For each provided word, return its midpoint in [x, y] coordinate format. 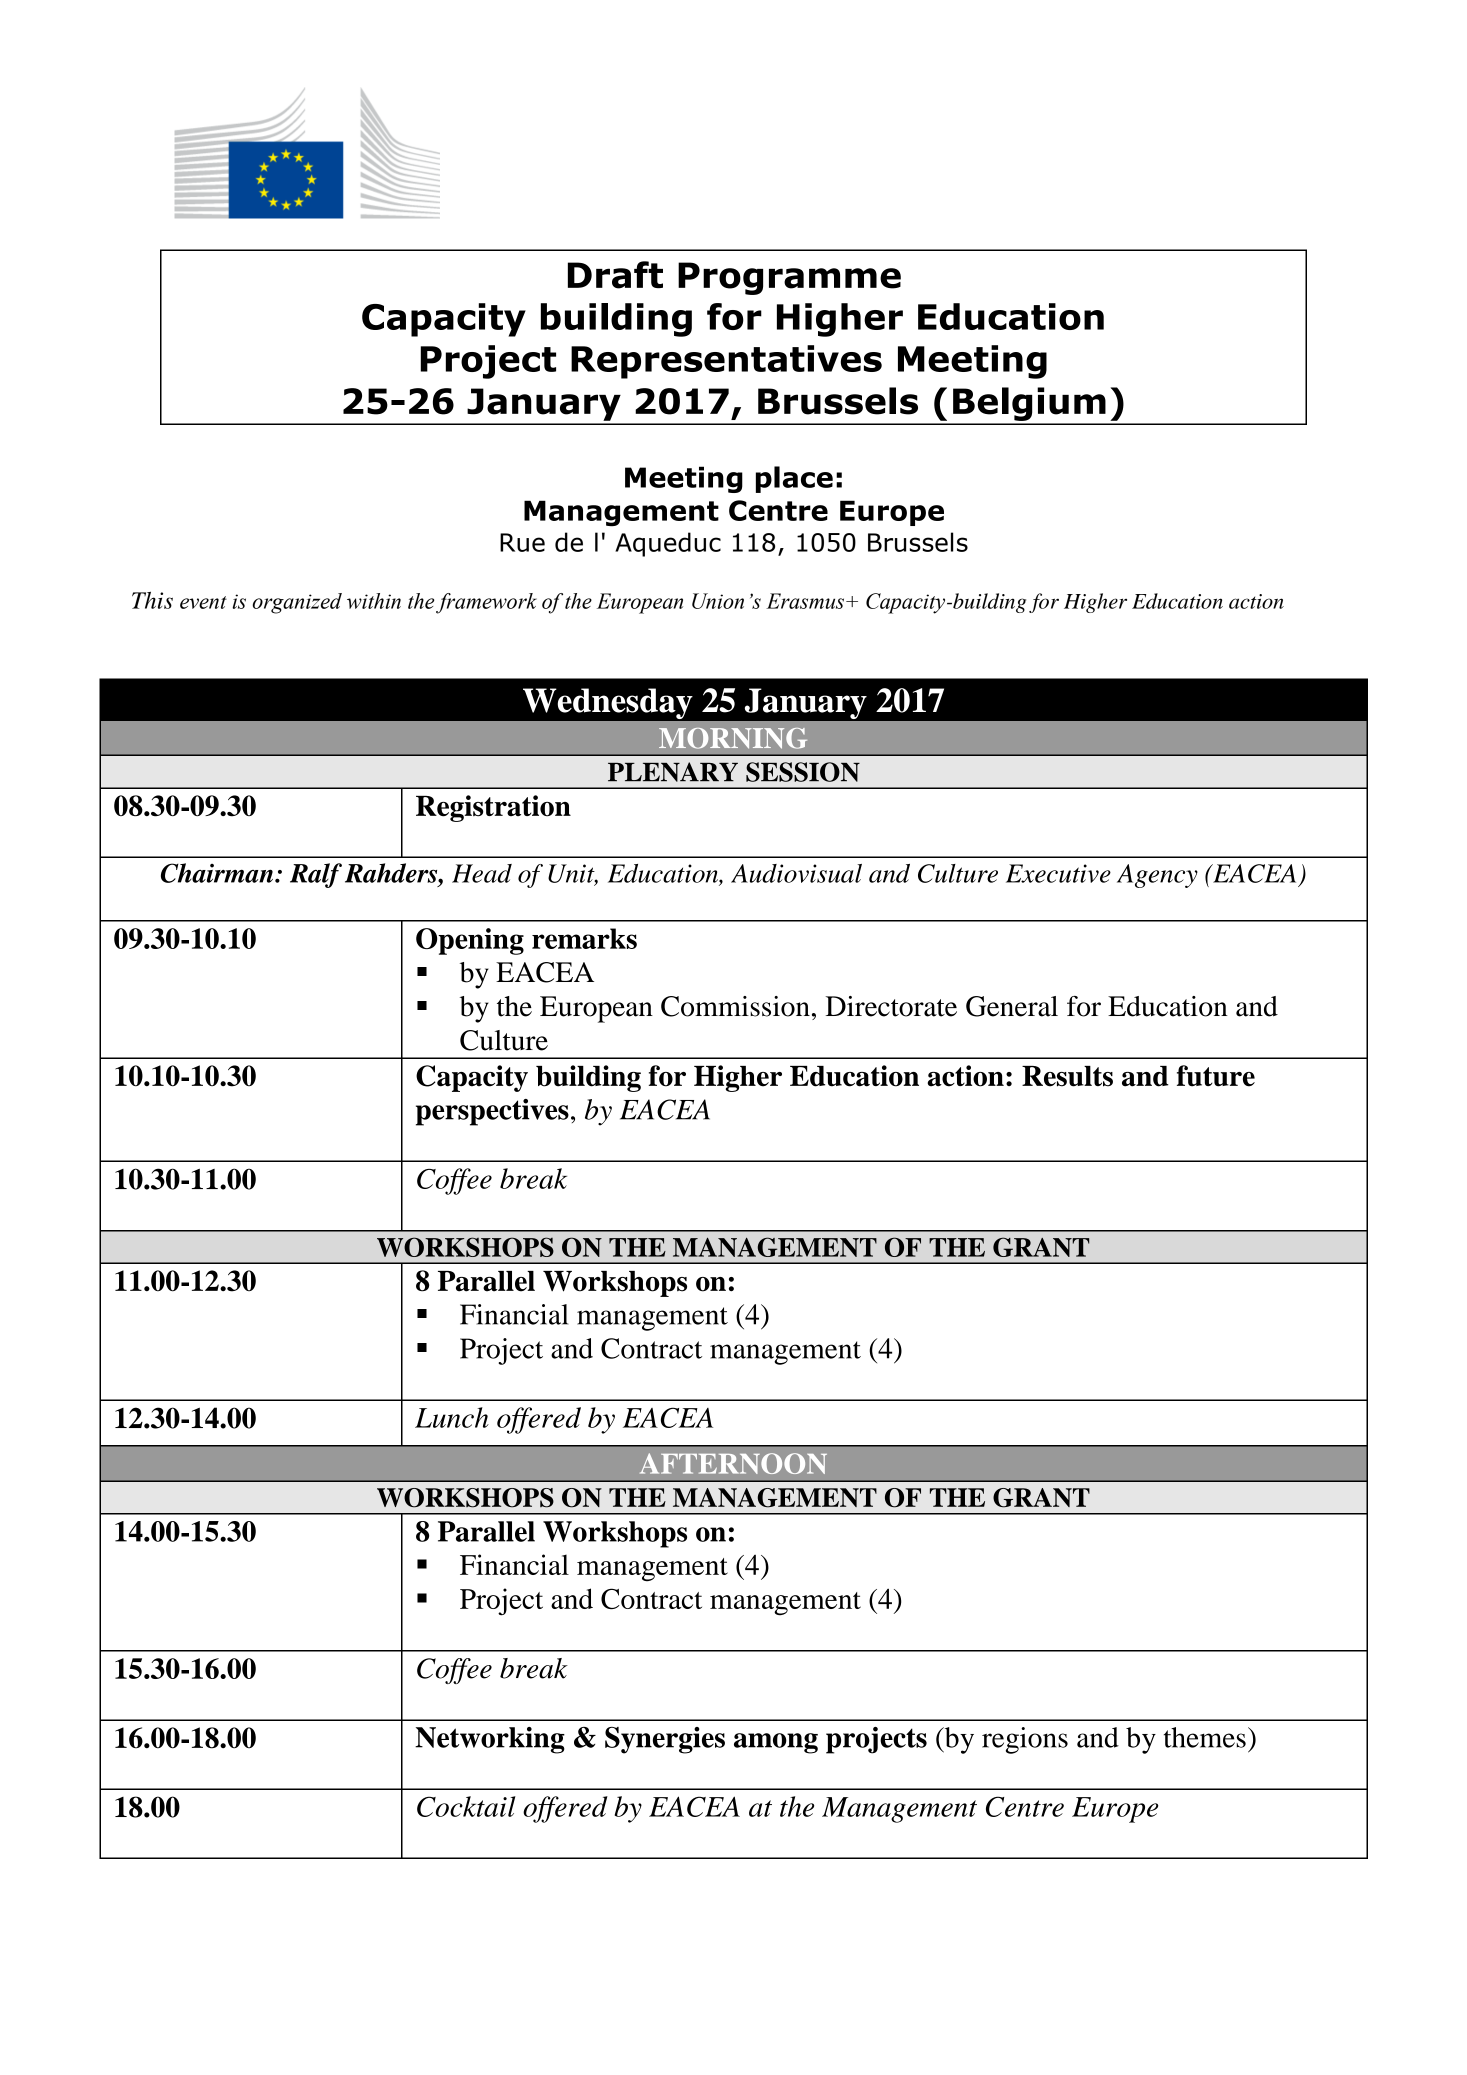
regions [1025, 1740]
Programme [789, 278]
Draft [615, 275]
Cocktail [466, 1806]
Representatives [726, 362]
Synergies [665, 1740]
